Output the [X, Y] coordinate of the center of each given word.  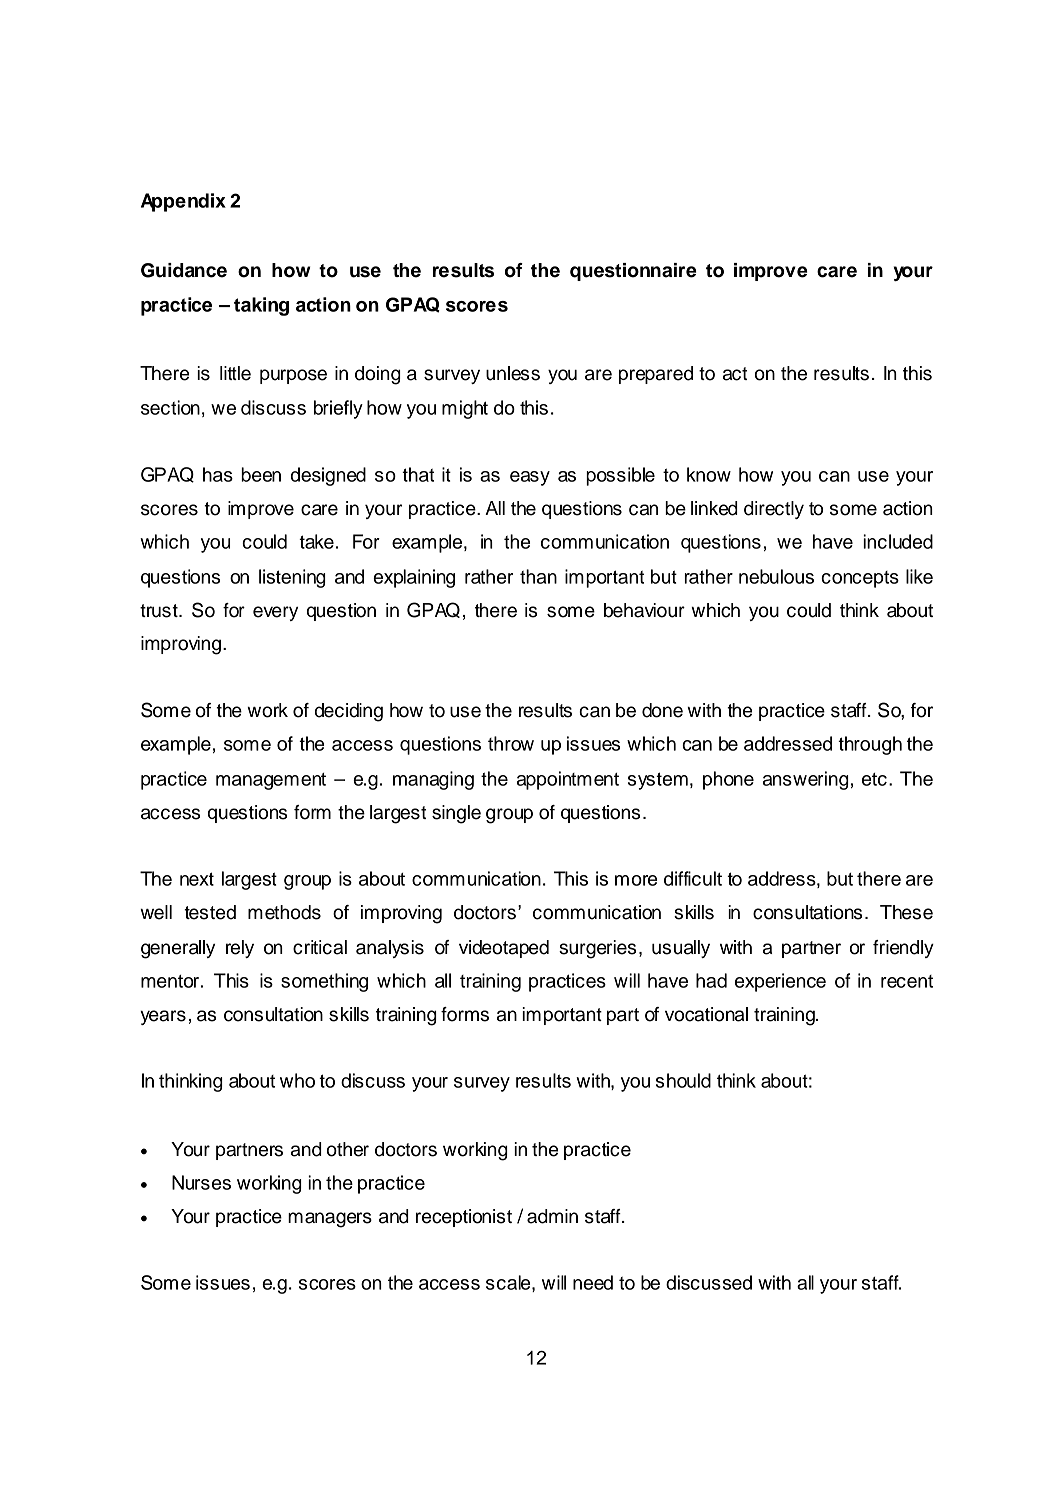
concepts [860, 579]
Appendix [183, 202]
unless [513, 373]
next [197, 879]
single [456, 814]
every [275, 613]
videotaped [504, 949]
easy [530, 478]
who [297, 1080]
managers [330, 1220]
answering [806, 780]
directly [774, 510]
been [261, 474]
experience [780, 982]
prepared [656, 375]
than [538, 576]
